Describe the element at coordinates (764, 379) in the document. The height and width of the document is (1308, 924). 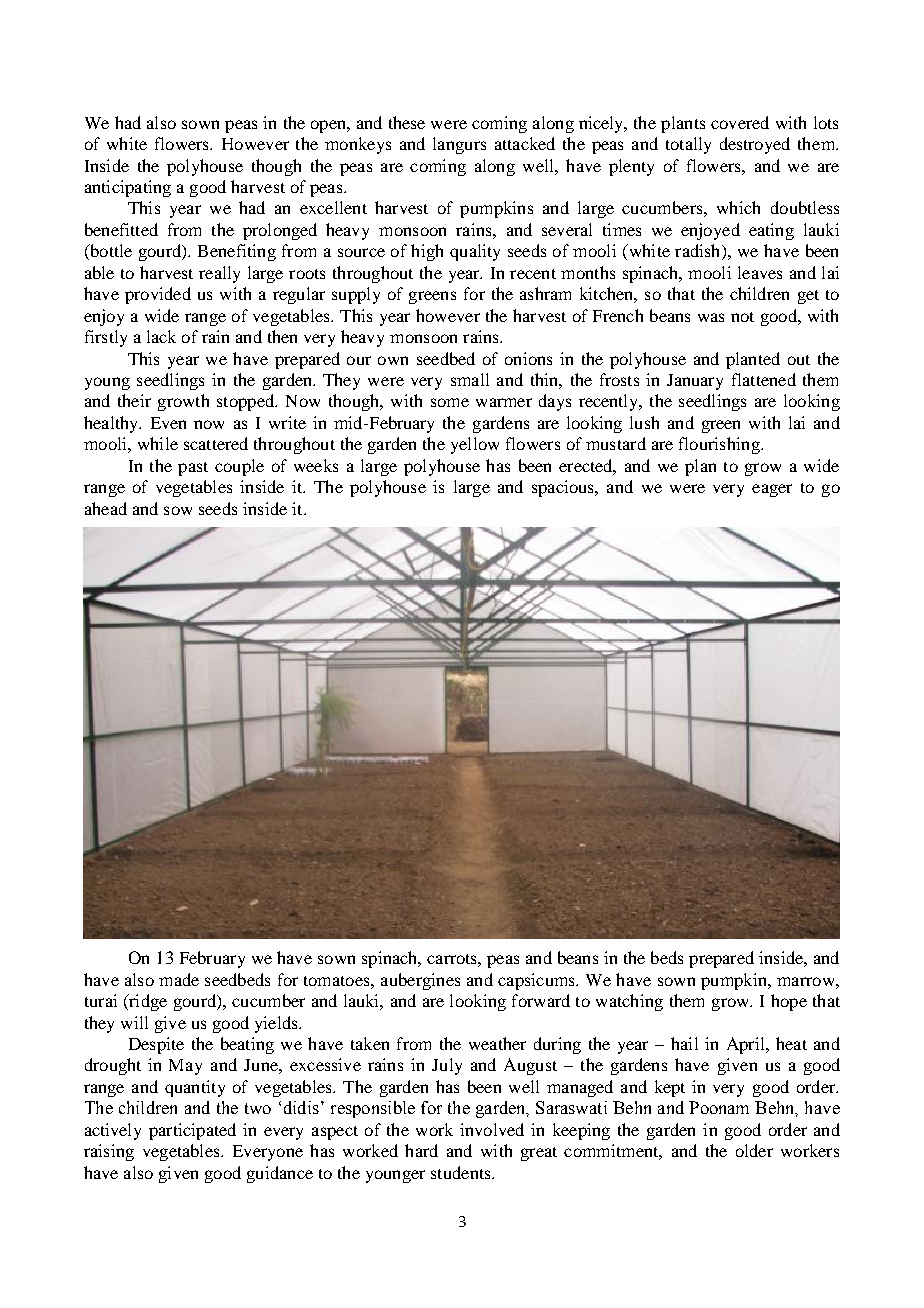
I see `flattened` at that location.
